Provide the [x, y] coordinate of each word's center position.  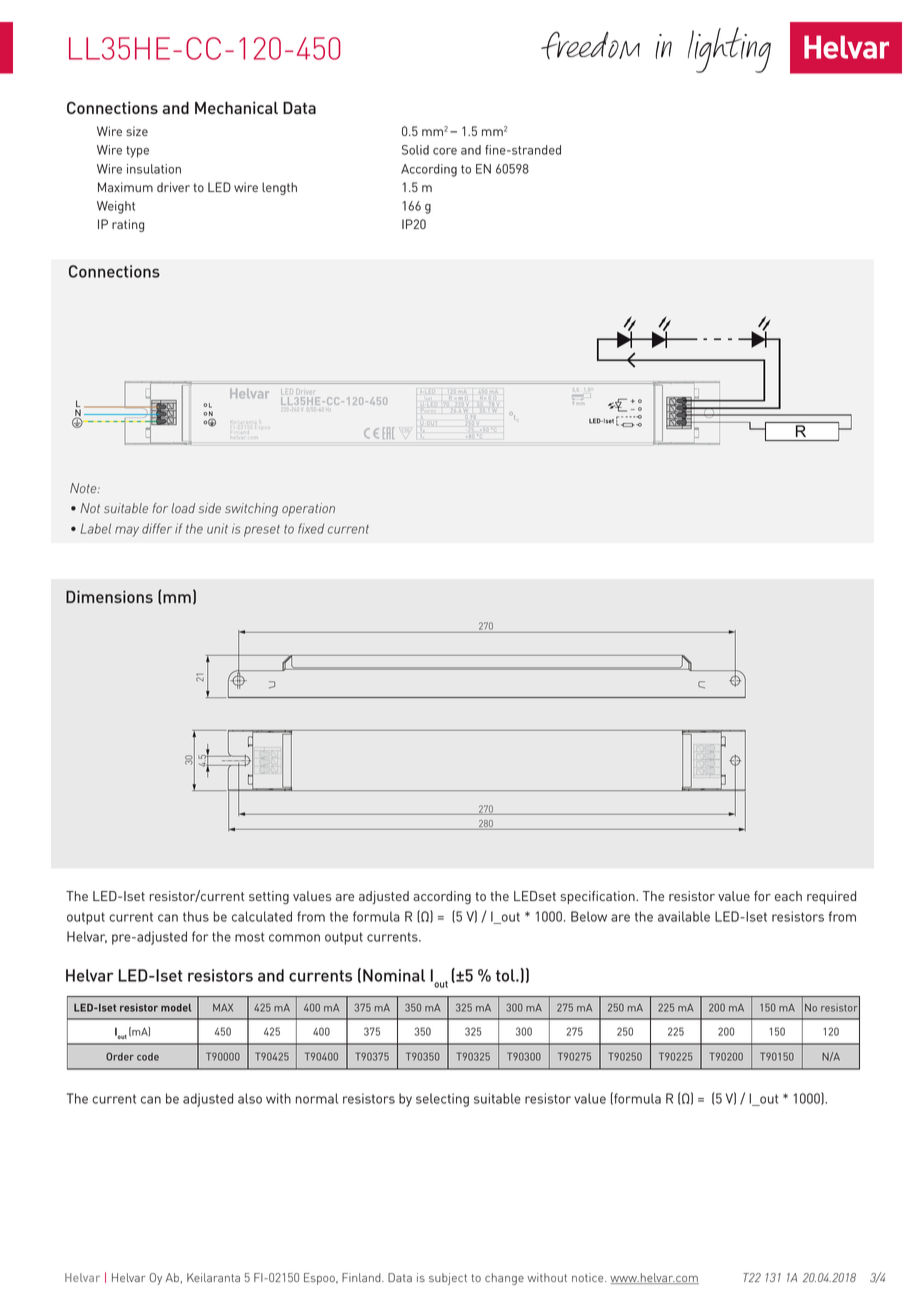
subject [448, 1279]
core [445, 151]
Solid [415, 150]
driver [173, 187]
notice [589, 1277]
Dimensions [109, 596]
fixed [311, 528]
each [788, 896]
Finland [362, 1277]
